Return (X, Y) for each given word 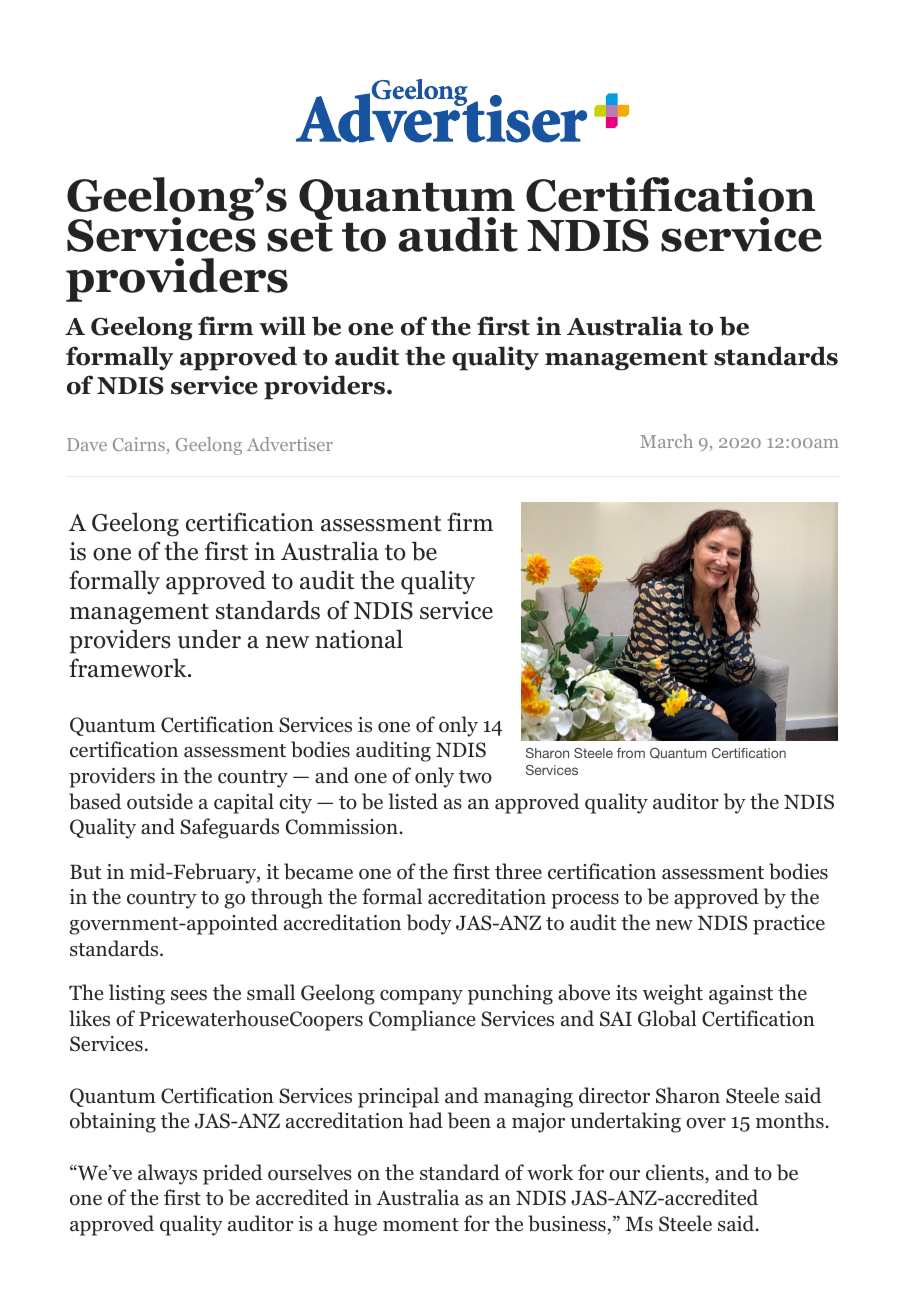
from (631, 753)
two (475, 777)
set (300, 237)
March (666, 441)
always (167, 1174)
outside (160, 801)
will (282, 325)
